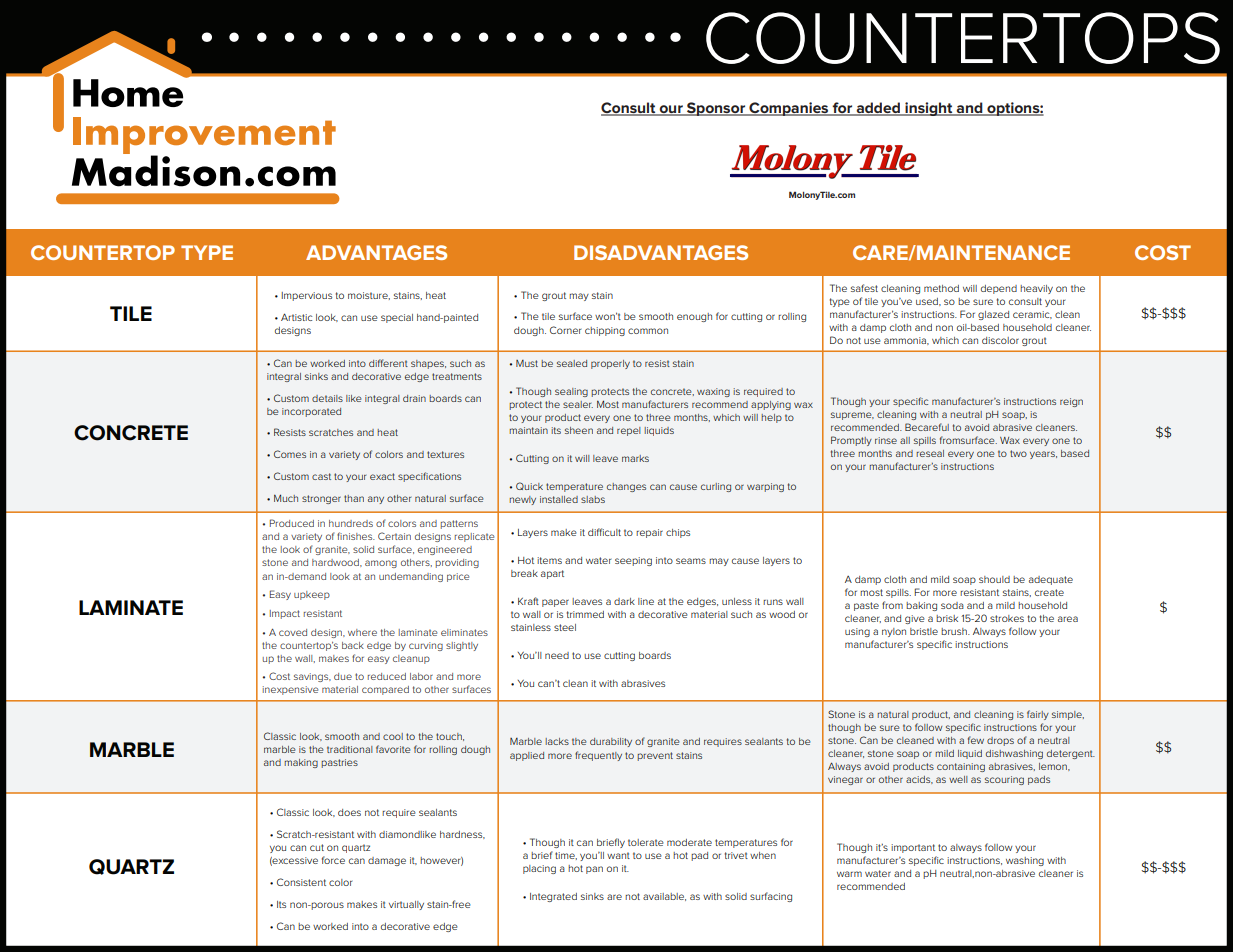  Describe the element at coordinates (1018, 453) in the document. I see `two` at that location.
